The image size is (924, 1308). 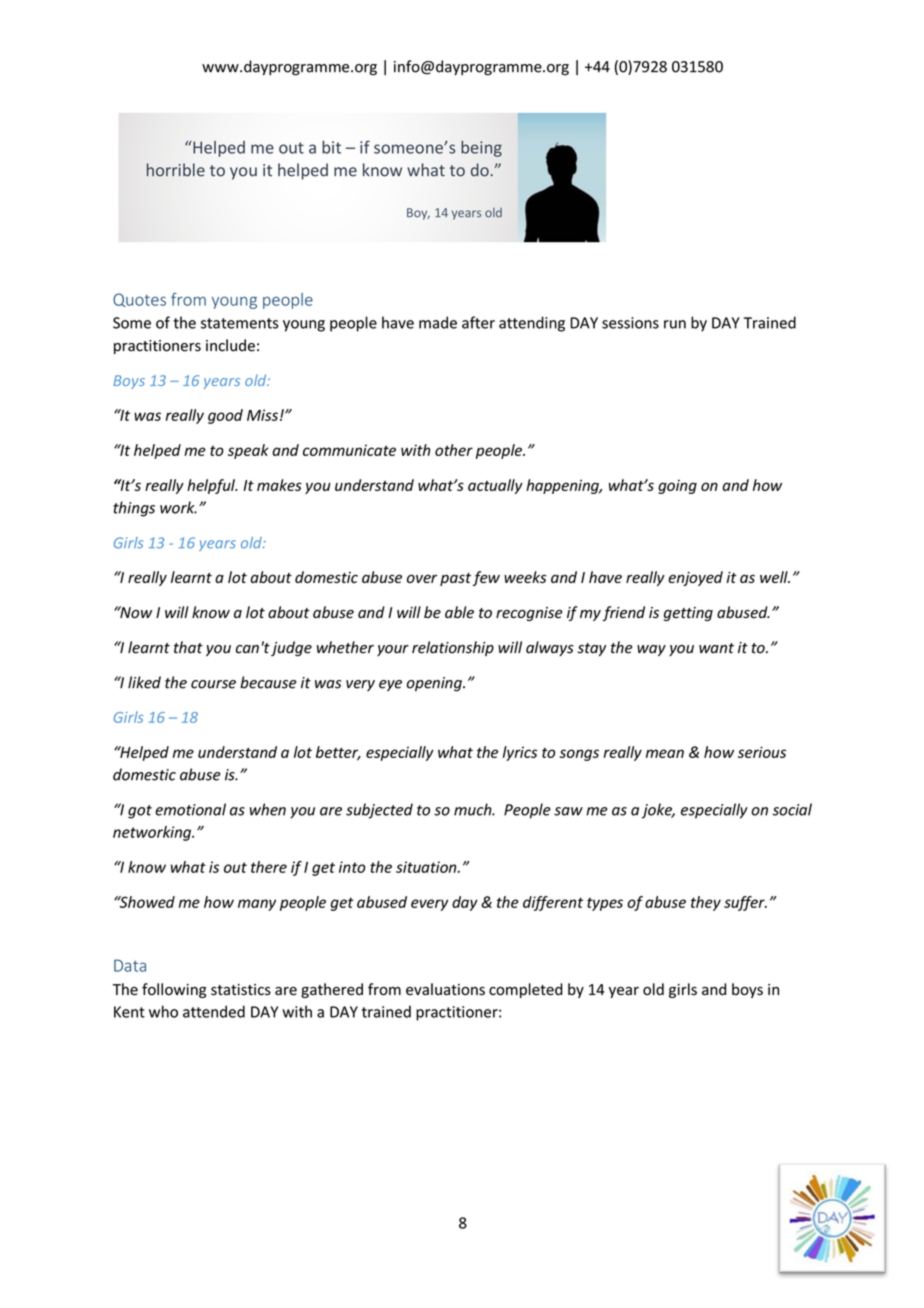 What do you see at coordinates (241, 990) in the document?
I see `statistics` at bounding box center [241, 990].
